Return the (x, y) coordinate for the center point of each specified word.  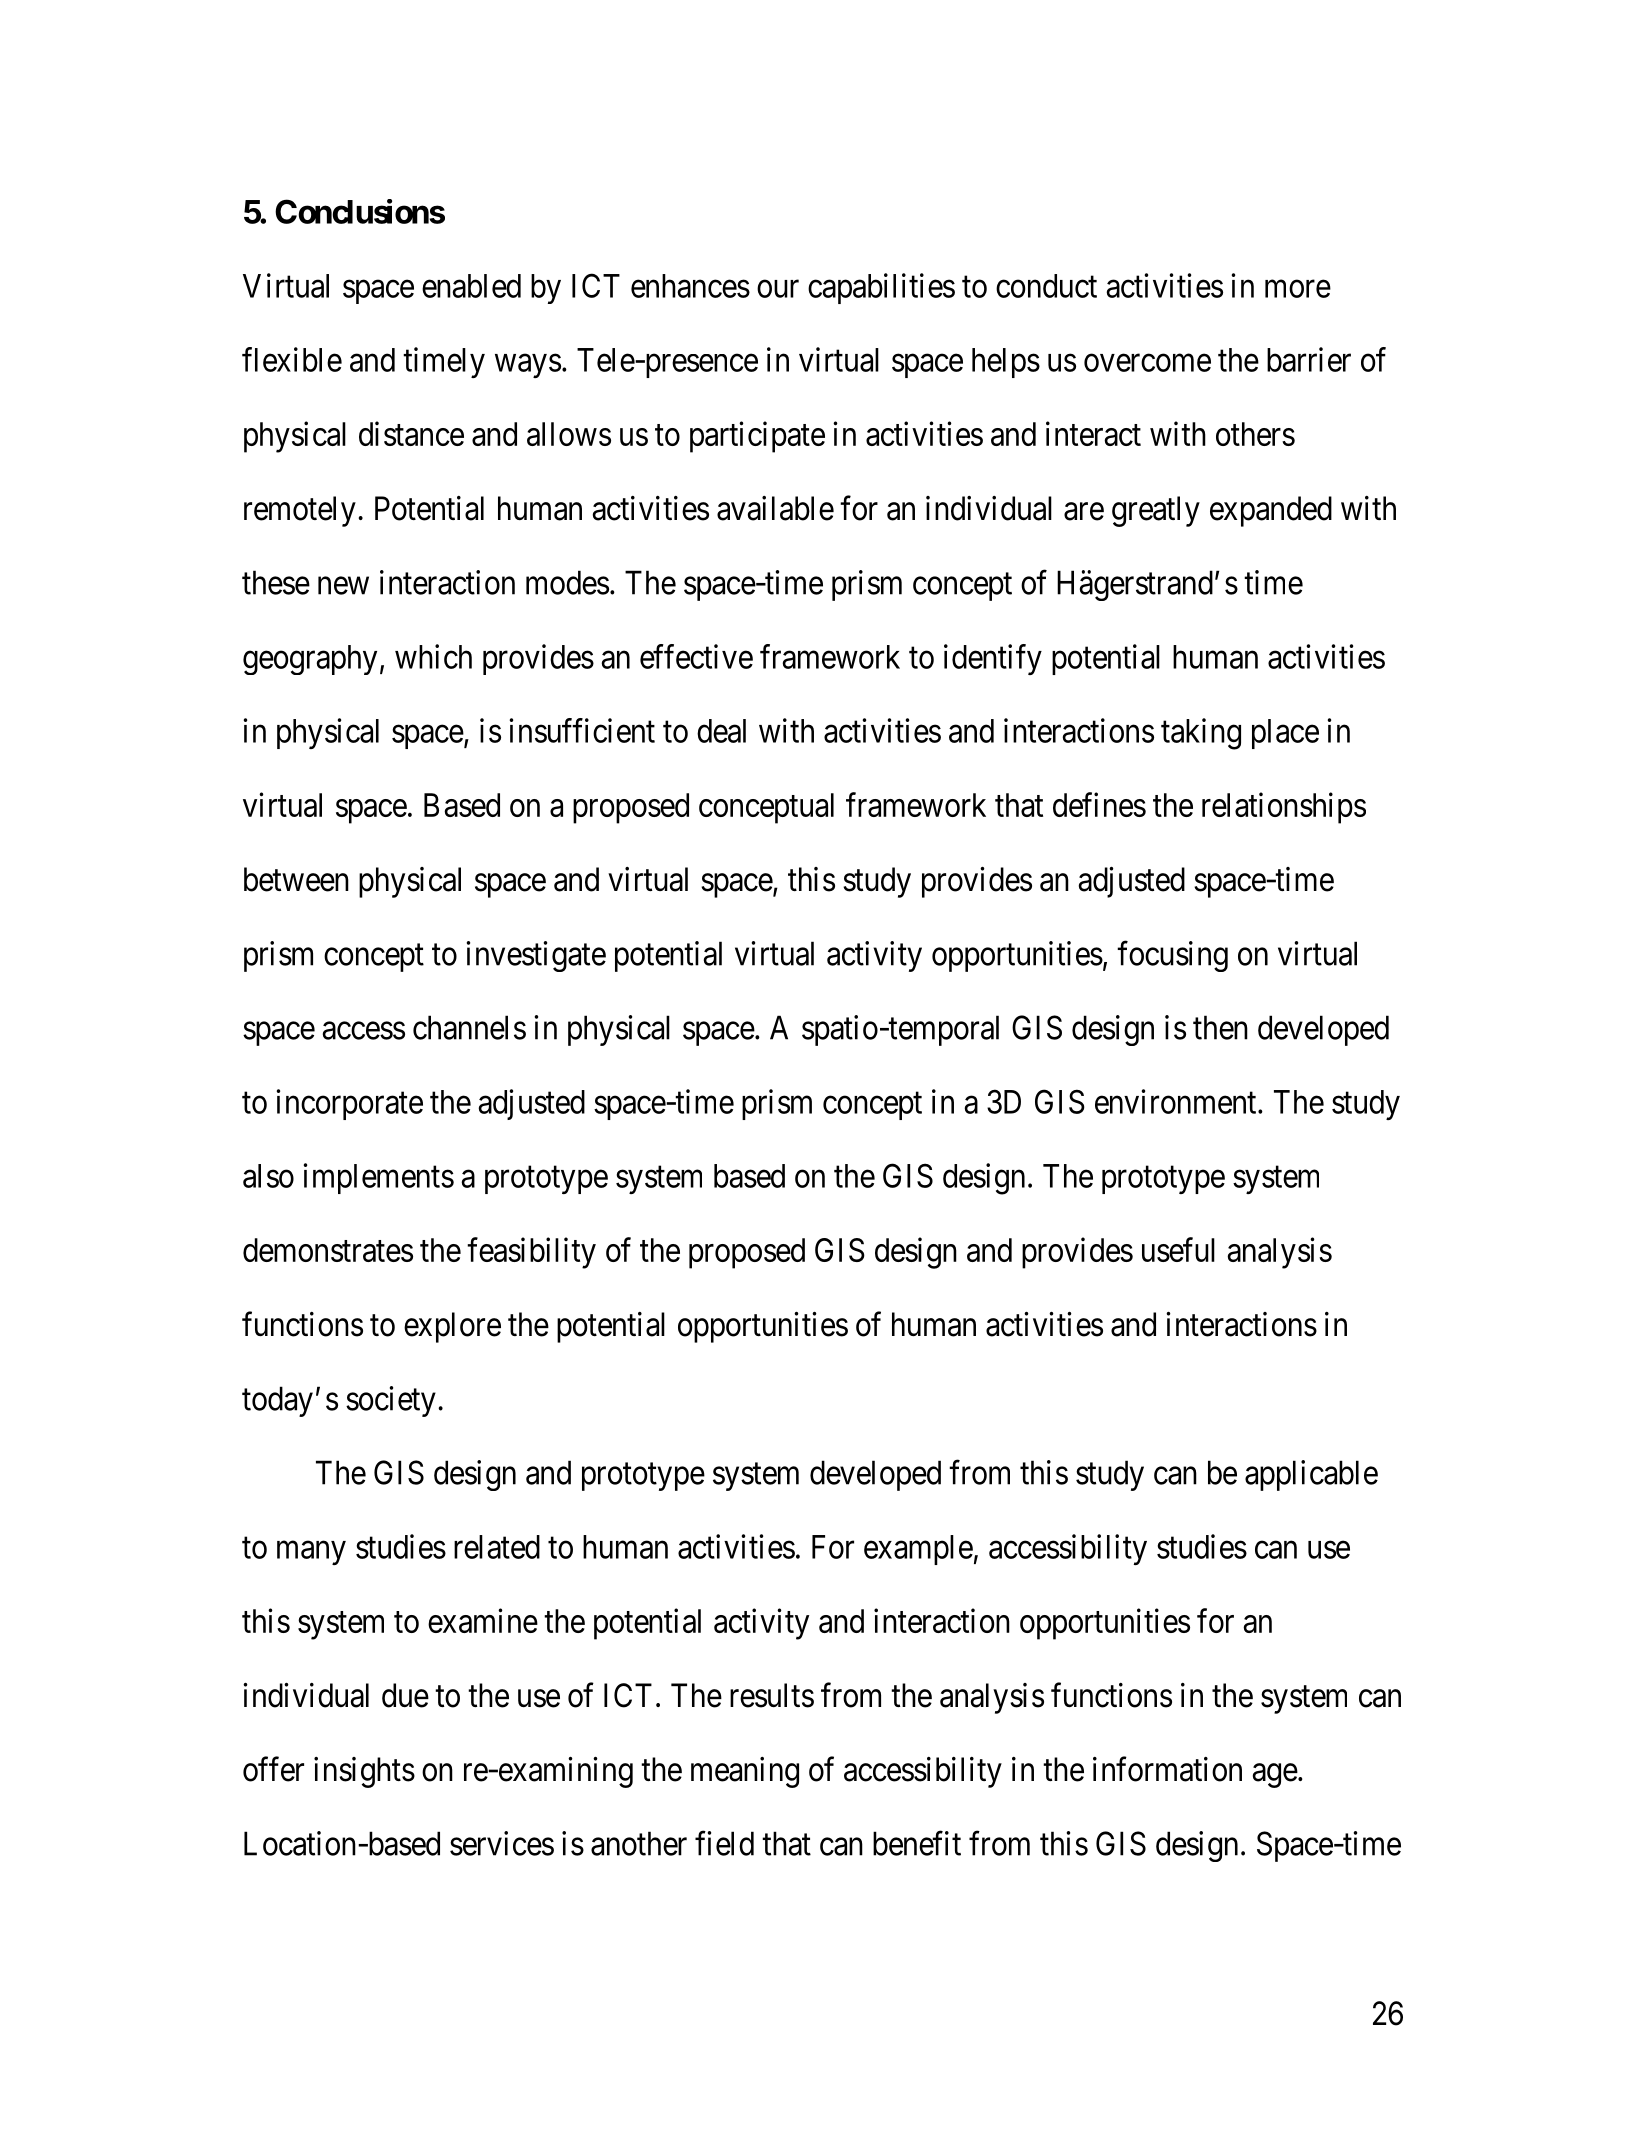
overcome (1147, 363)
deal (721, 731)
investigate (536, 956)
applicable (1311, 1475)
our (778, 289)
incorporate (350, 1104)
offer (273, 1769)
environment (1177, 1101)
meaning (745, 1772)
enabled (471, 286)
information (1167, 1769)
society (391, 1401)
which (433, 656)
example (918, 1550)
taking (1201, 734)
